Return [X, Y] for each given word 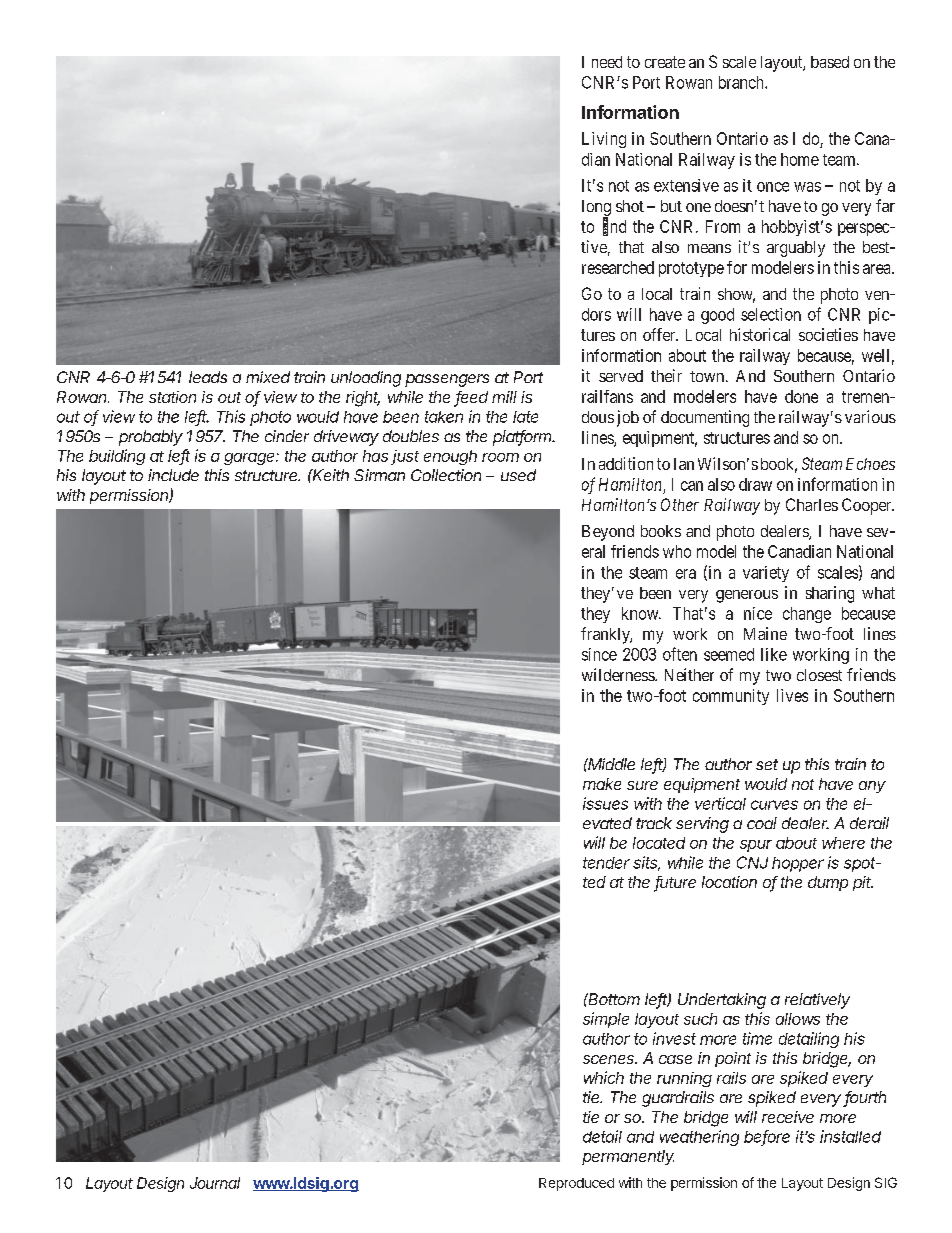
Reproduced [576, 1184]
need [607, 62]
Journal [215, 1183]
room [500, 457]
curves [774, 805]
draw [755, 484]
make [602, 784]
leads [208, 377]
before [767, 1137]
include [173, 475]
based [830, 62]
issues [605, 803]
